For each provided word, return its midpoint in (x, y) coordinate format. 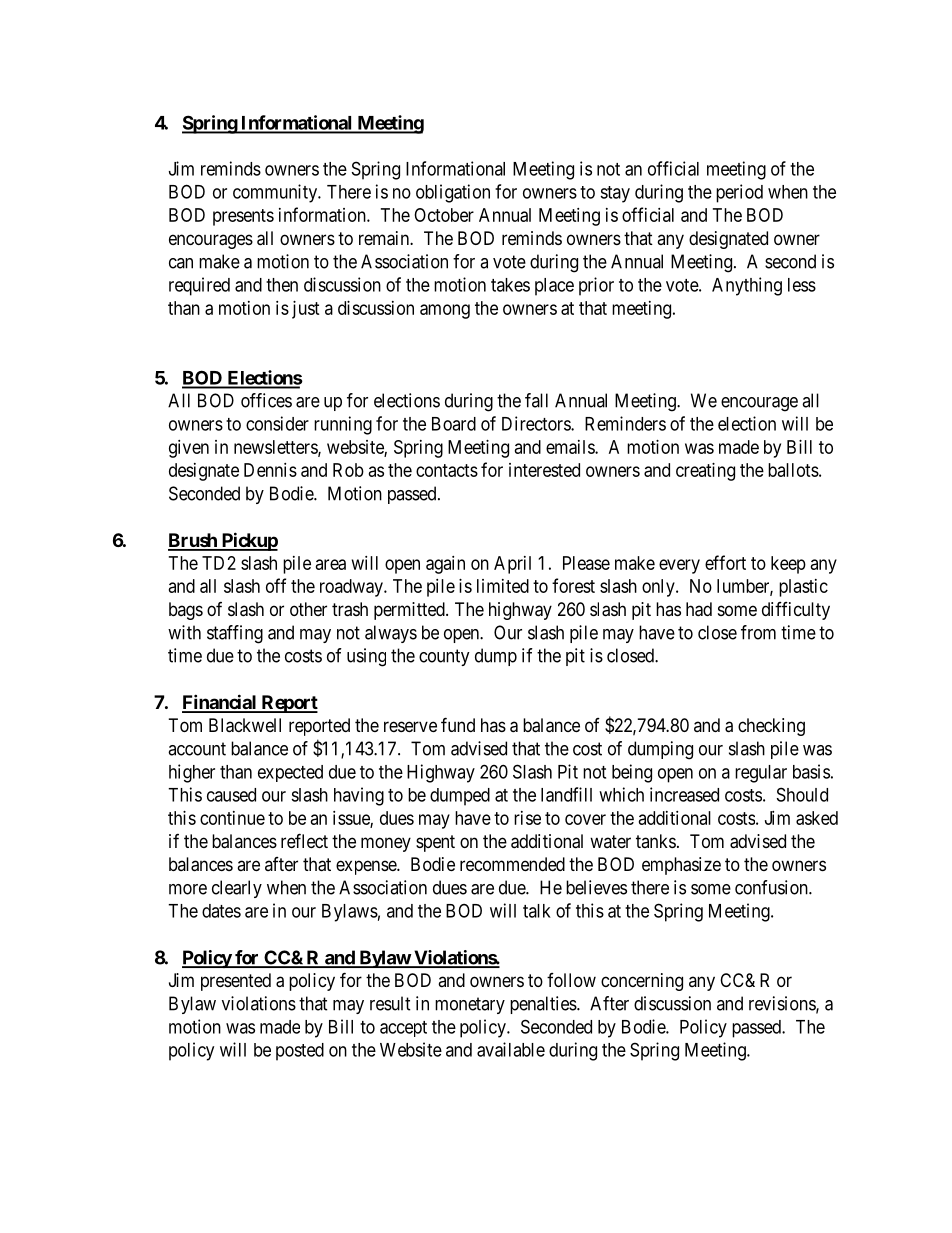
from (758, 632)
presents (243, 217)
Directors (537, 423)
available (511, 1049)
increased (684, 794)
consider (277, 423)
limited (503, 586)
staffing (235, 634)
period (739, 193)
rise (527, 818)
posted (300, 1052)
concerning (642, 982)
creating (705, 472)
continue (232, 818)
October (444, 215)
